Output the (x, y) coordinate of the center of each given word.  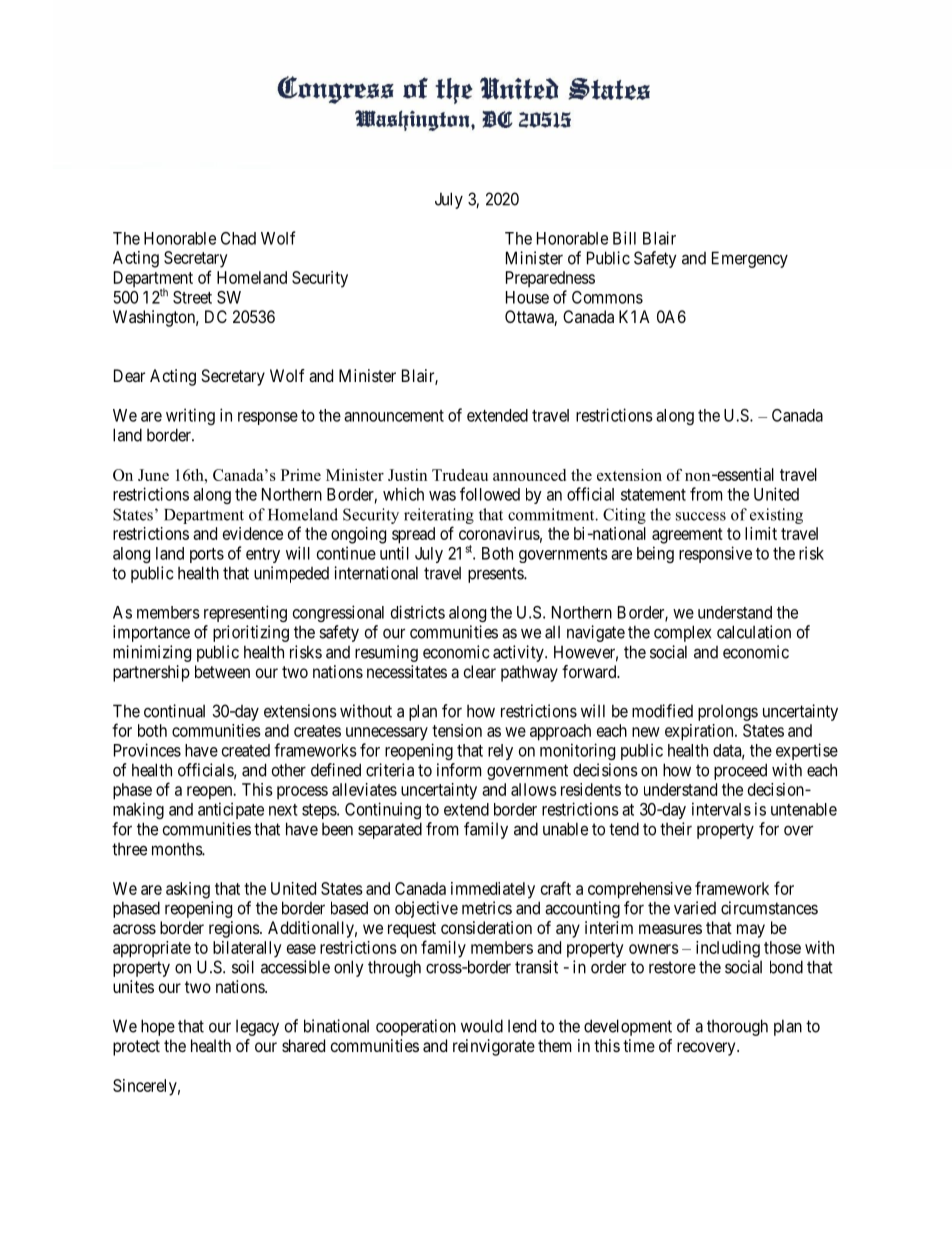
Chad (238, 238)
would (482, 1026)
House (527, 297)
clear (480, 671)
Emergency (750, 259)
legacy (257, 1028)
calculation (754, 632)
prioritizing (251, 633)
